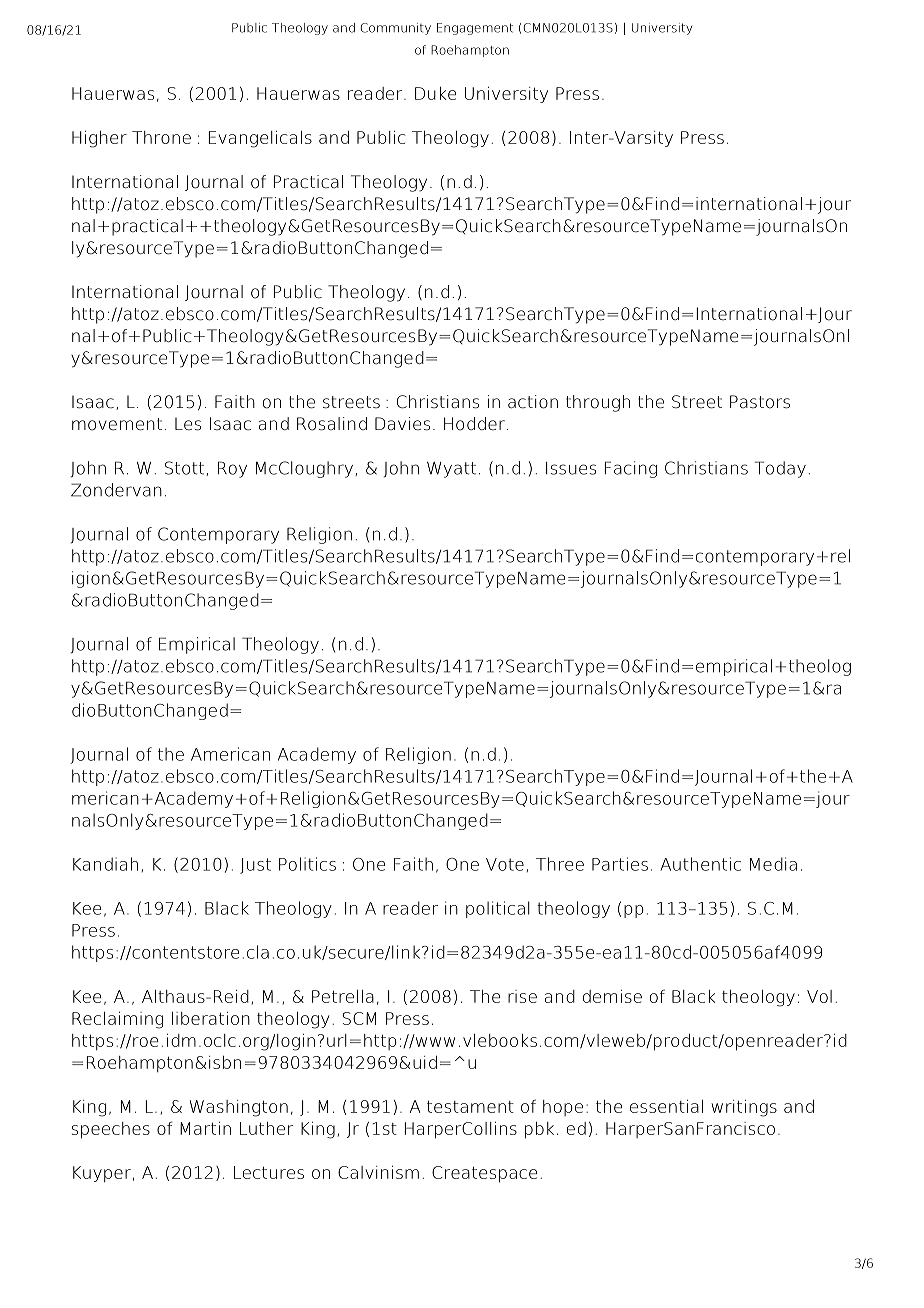 Image resolution: width=924 pixels, height=1308 pixels. I want to click on Throne, so click(161, 137).
